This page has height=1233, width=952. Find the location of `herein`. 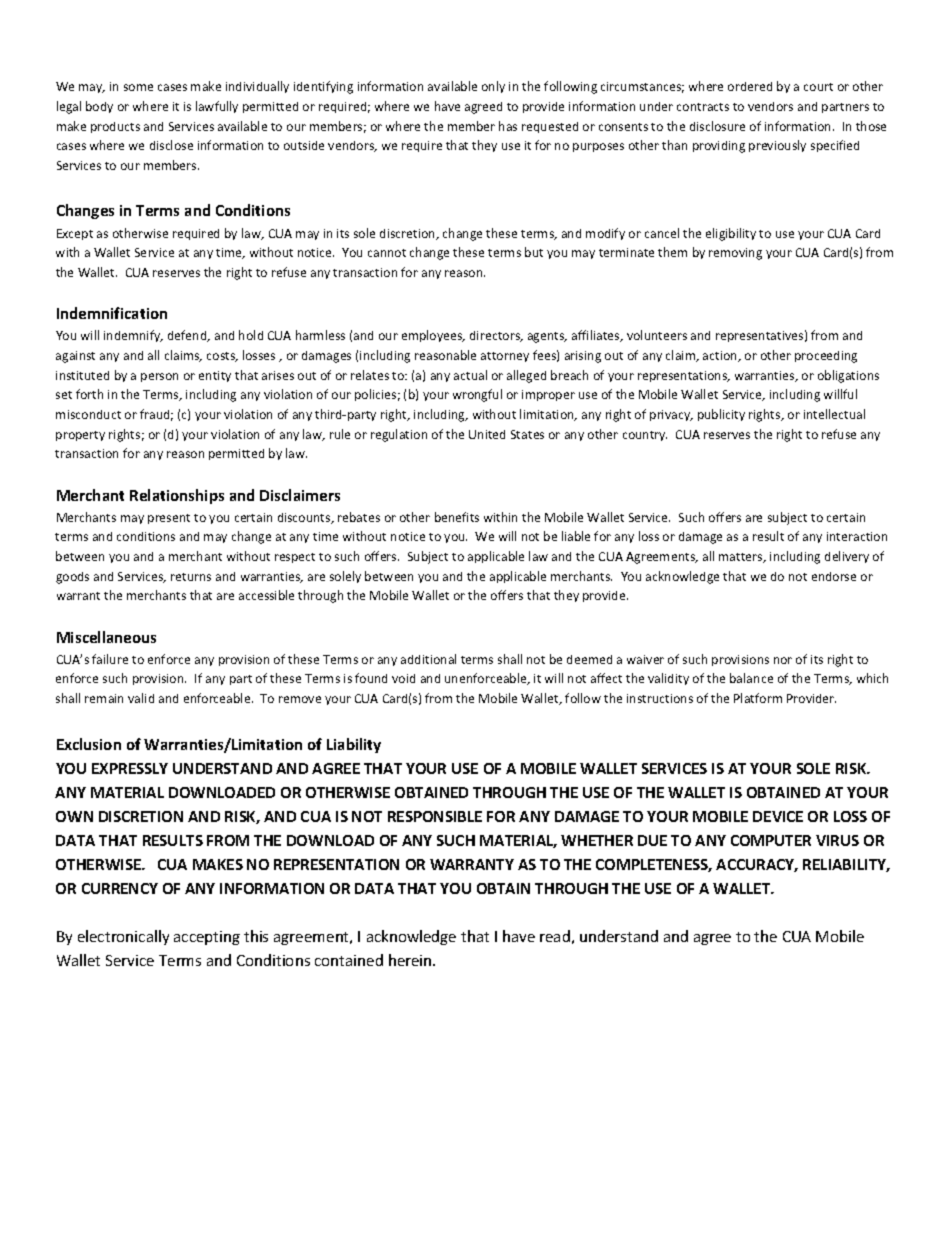

herein is located at coordinates (411, 960).
